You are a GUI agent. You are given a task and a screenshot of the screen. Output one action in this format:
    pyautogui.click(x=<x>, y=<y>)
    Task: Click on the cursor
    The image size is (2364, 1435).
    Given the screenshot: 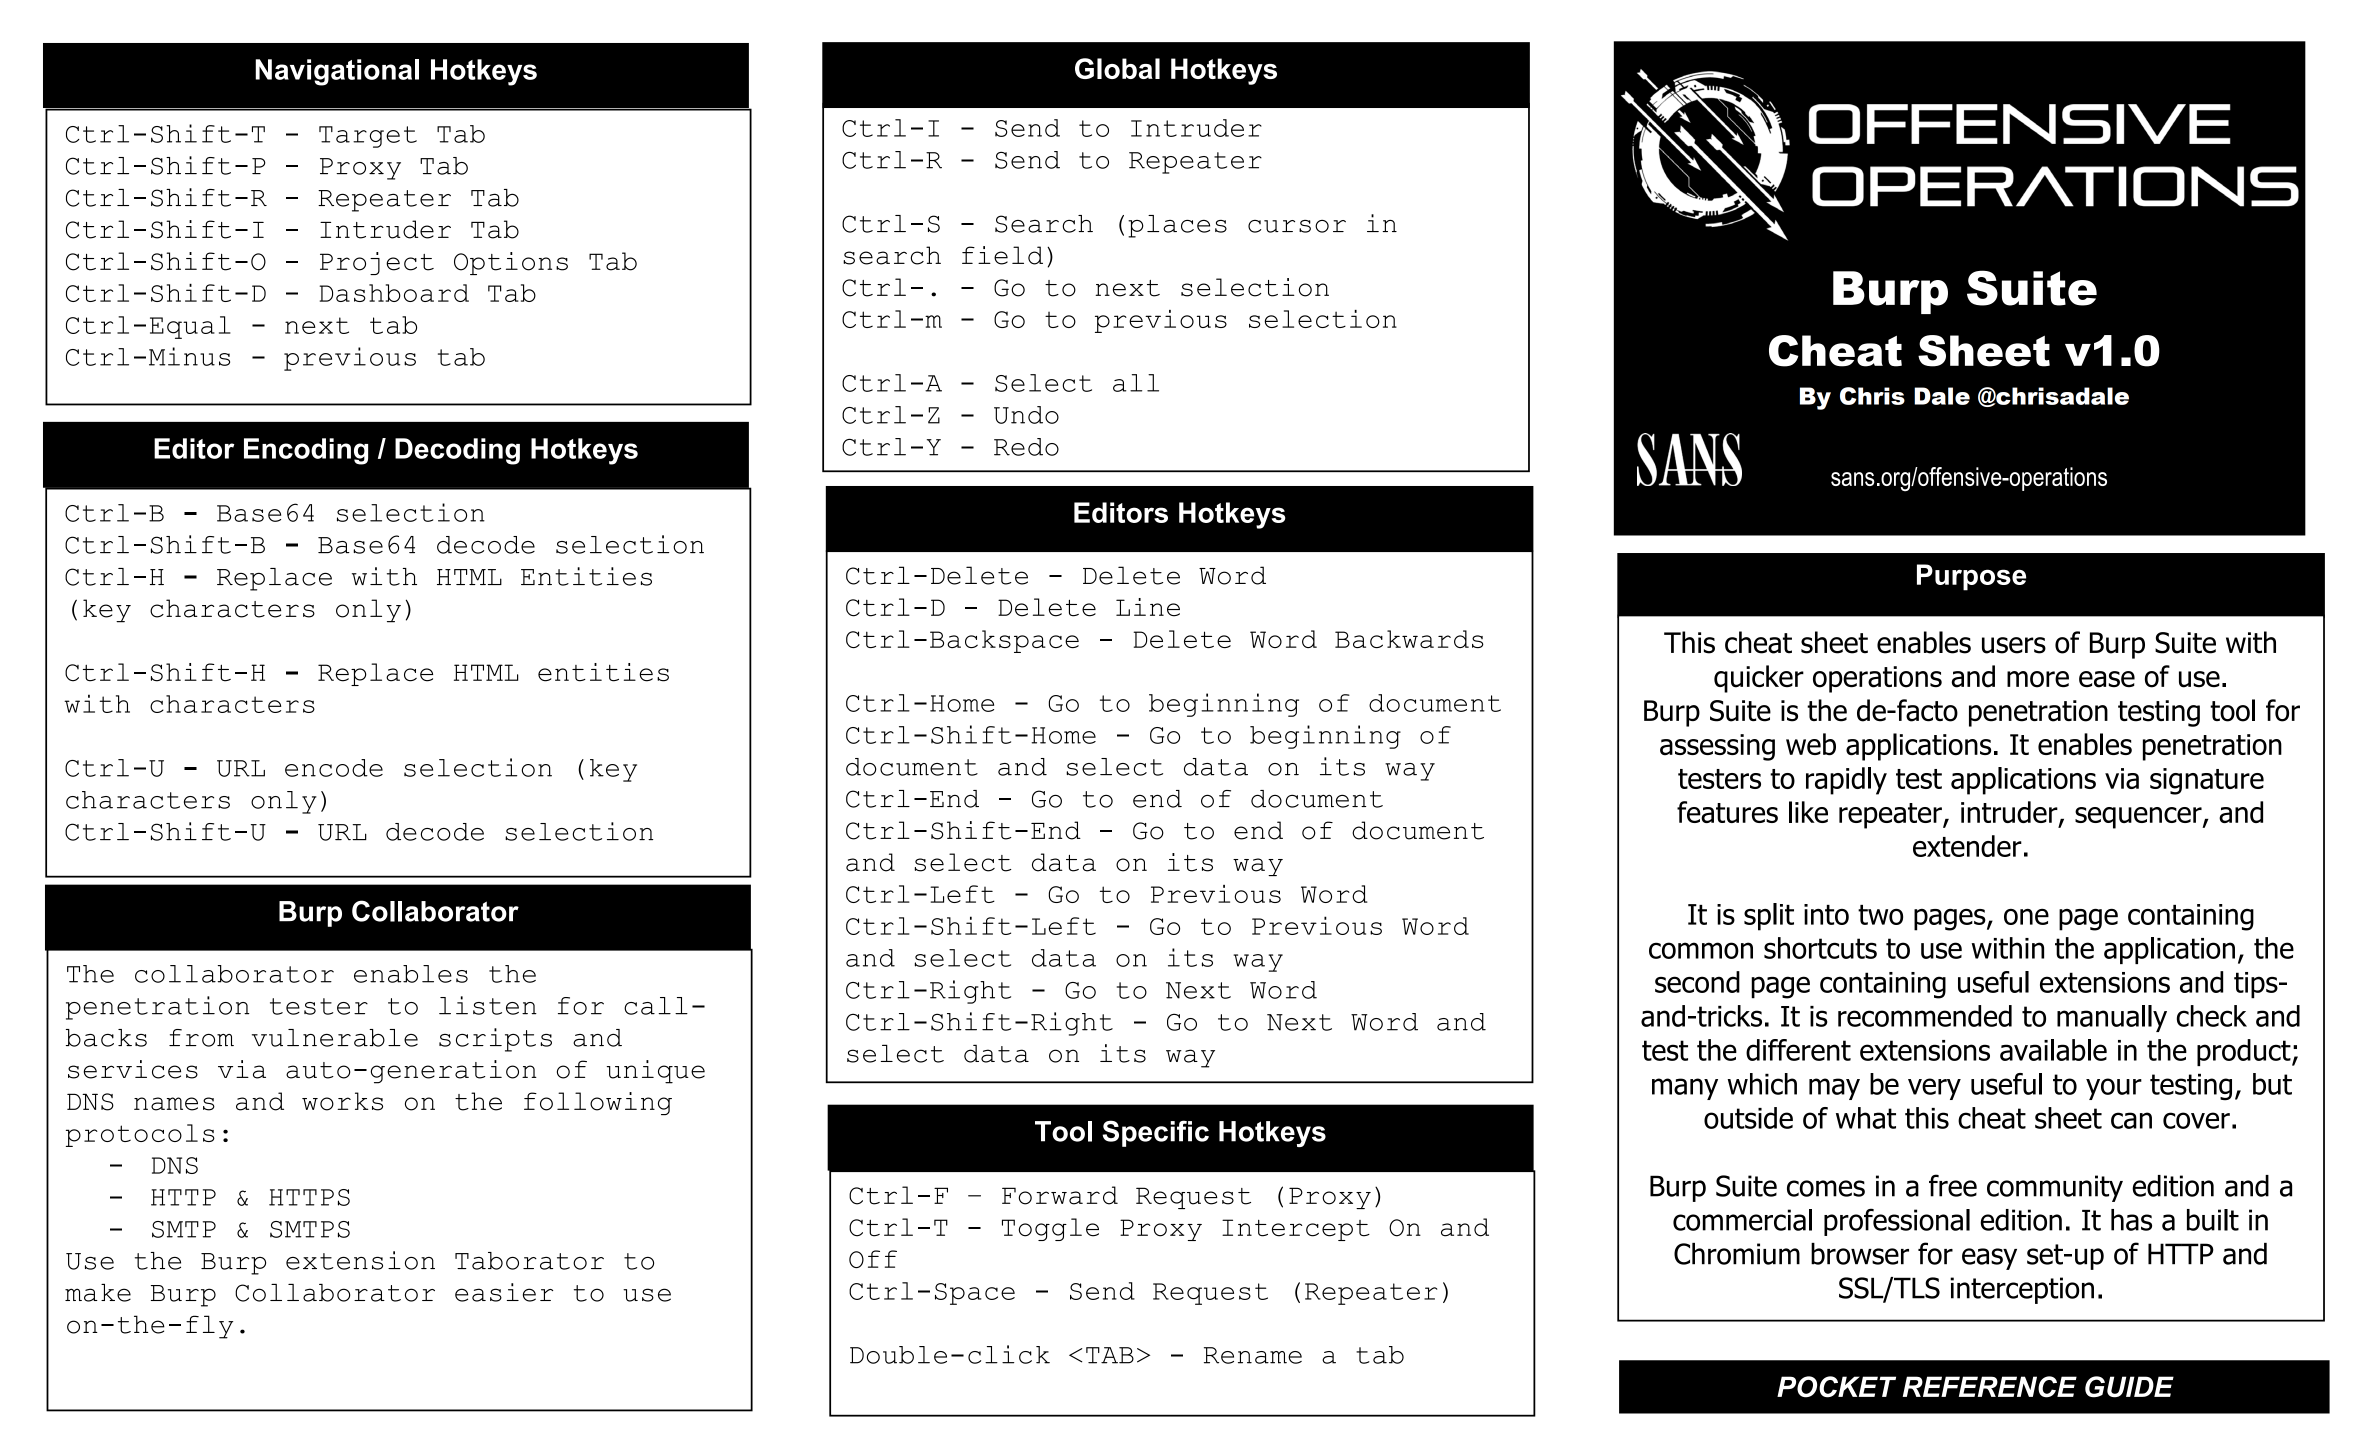 What is the action you would take?
    pyautogui.click(x=1297, y=226)
